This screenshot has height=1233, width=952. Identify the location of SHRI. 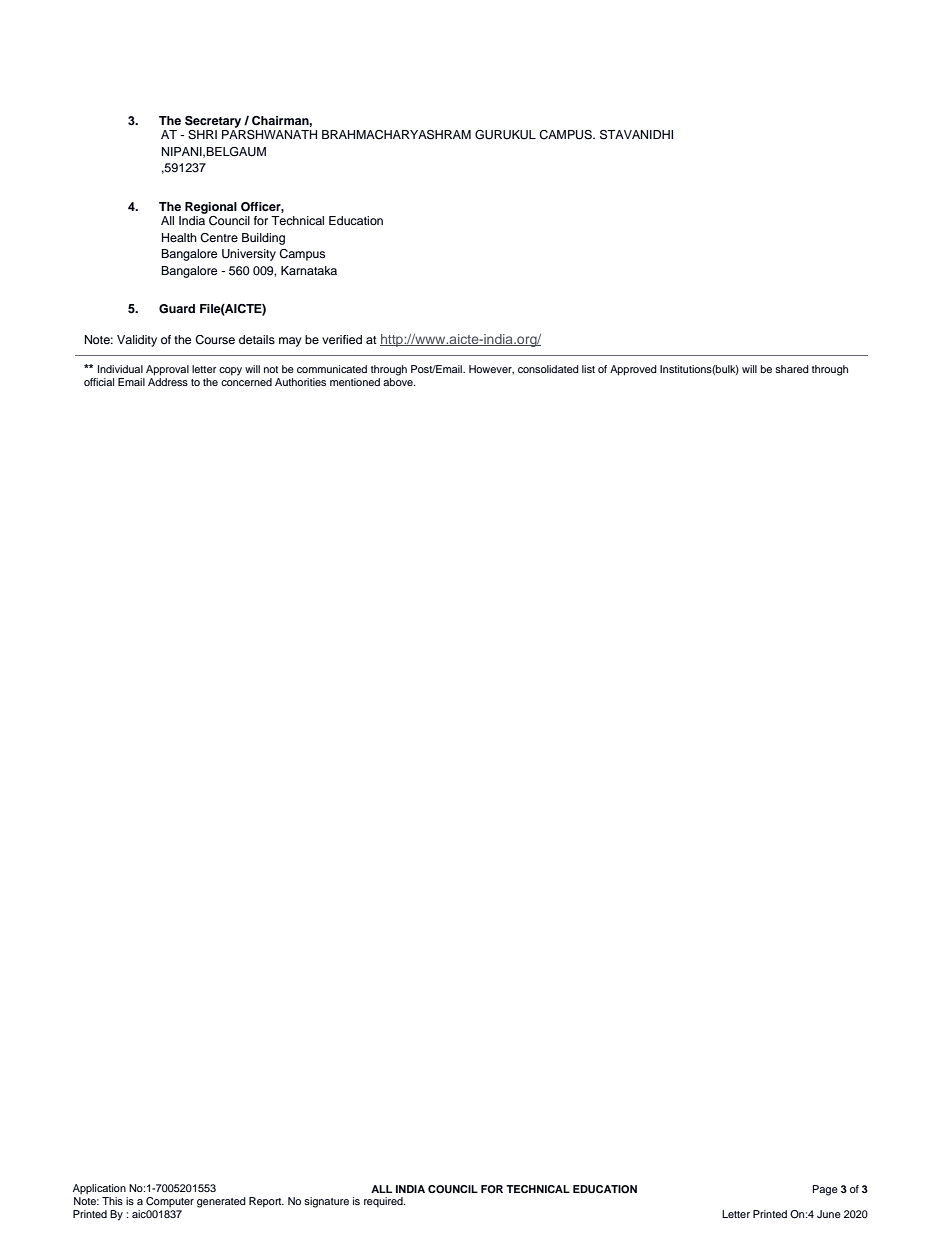
(202, 135).
